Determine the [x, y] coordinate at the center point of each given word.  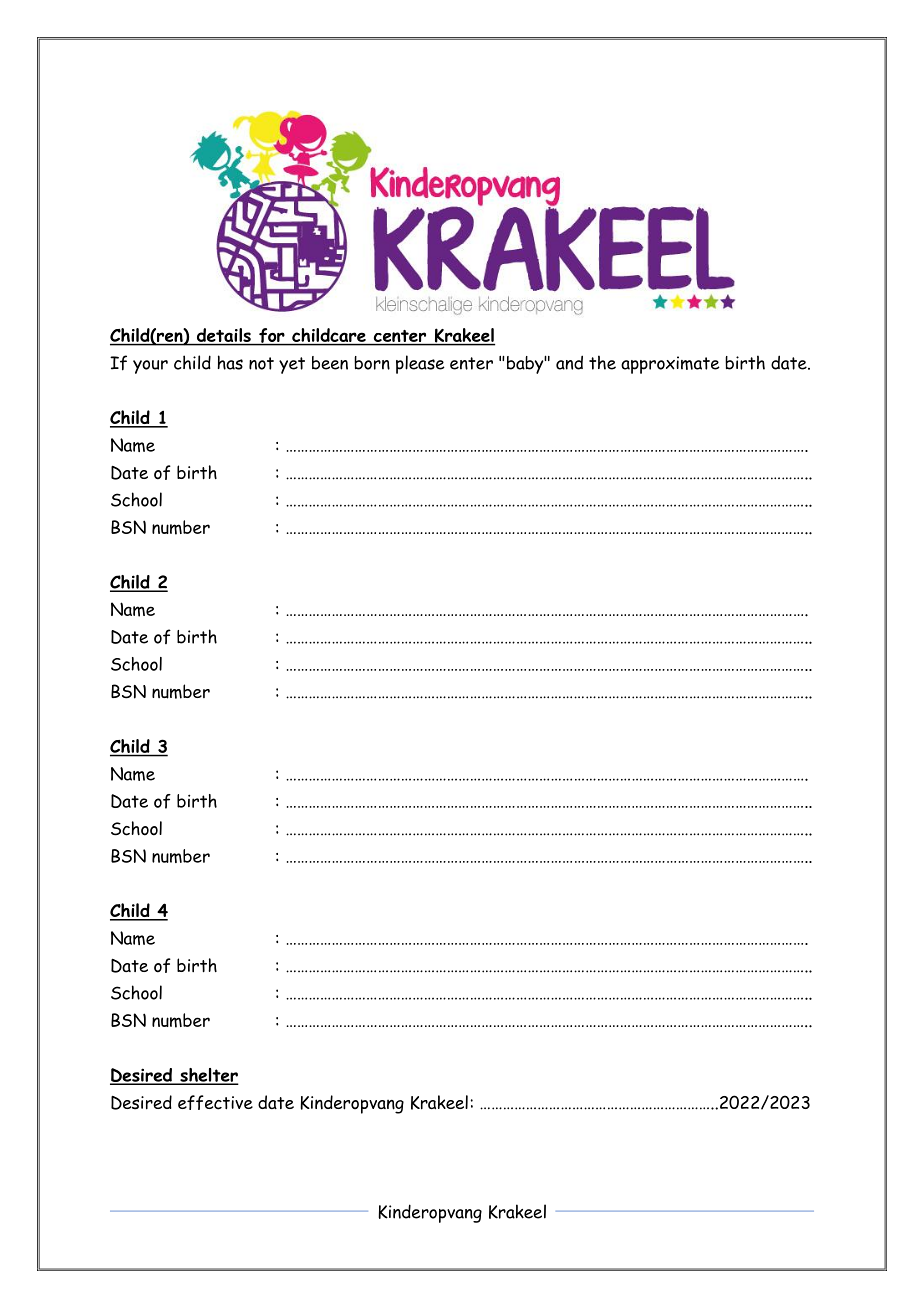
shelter [208, 1076]
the [602, 362]
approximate [670, 365]
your [150, 367]
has [230, 362]
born [372, 363]
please [420, 364]
